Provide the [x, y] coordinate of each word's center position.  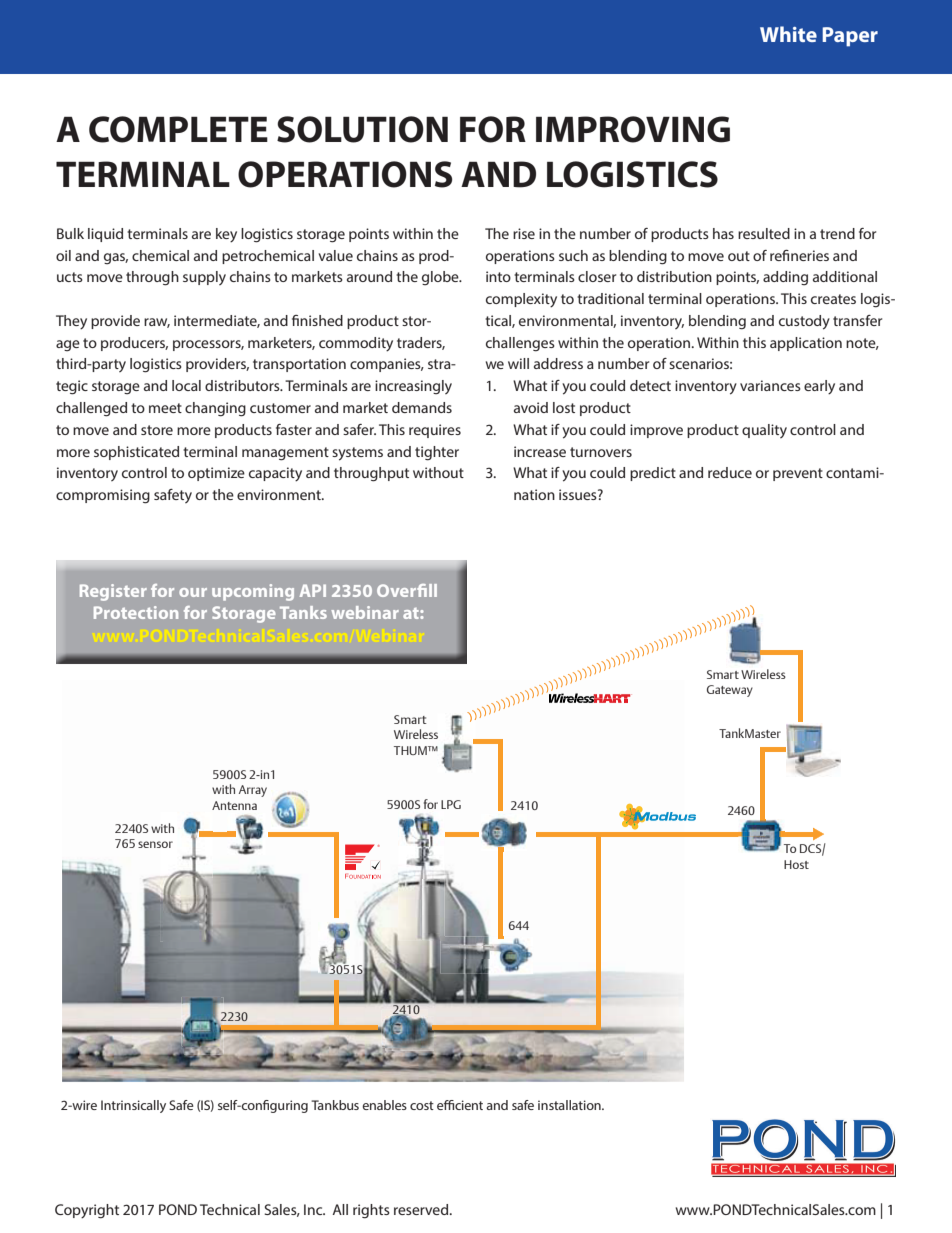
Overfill [407, 590]
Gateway [730, 691]
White [788, 34]
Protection [136, 612]
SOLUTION [362, 129]
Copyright [87, 1211]
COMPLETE [178, 129]
